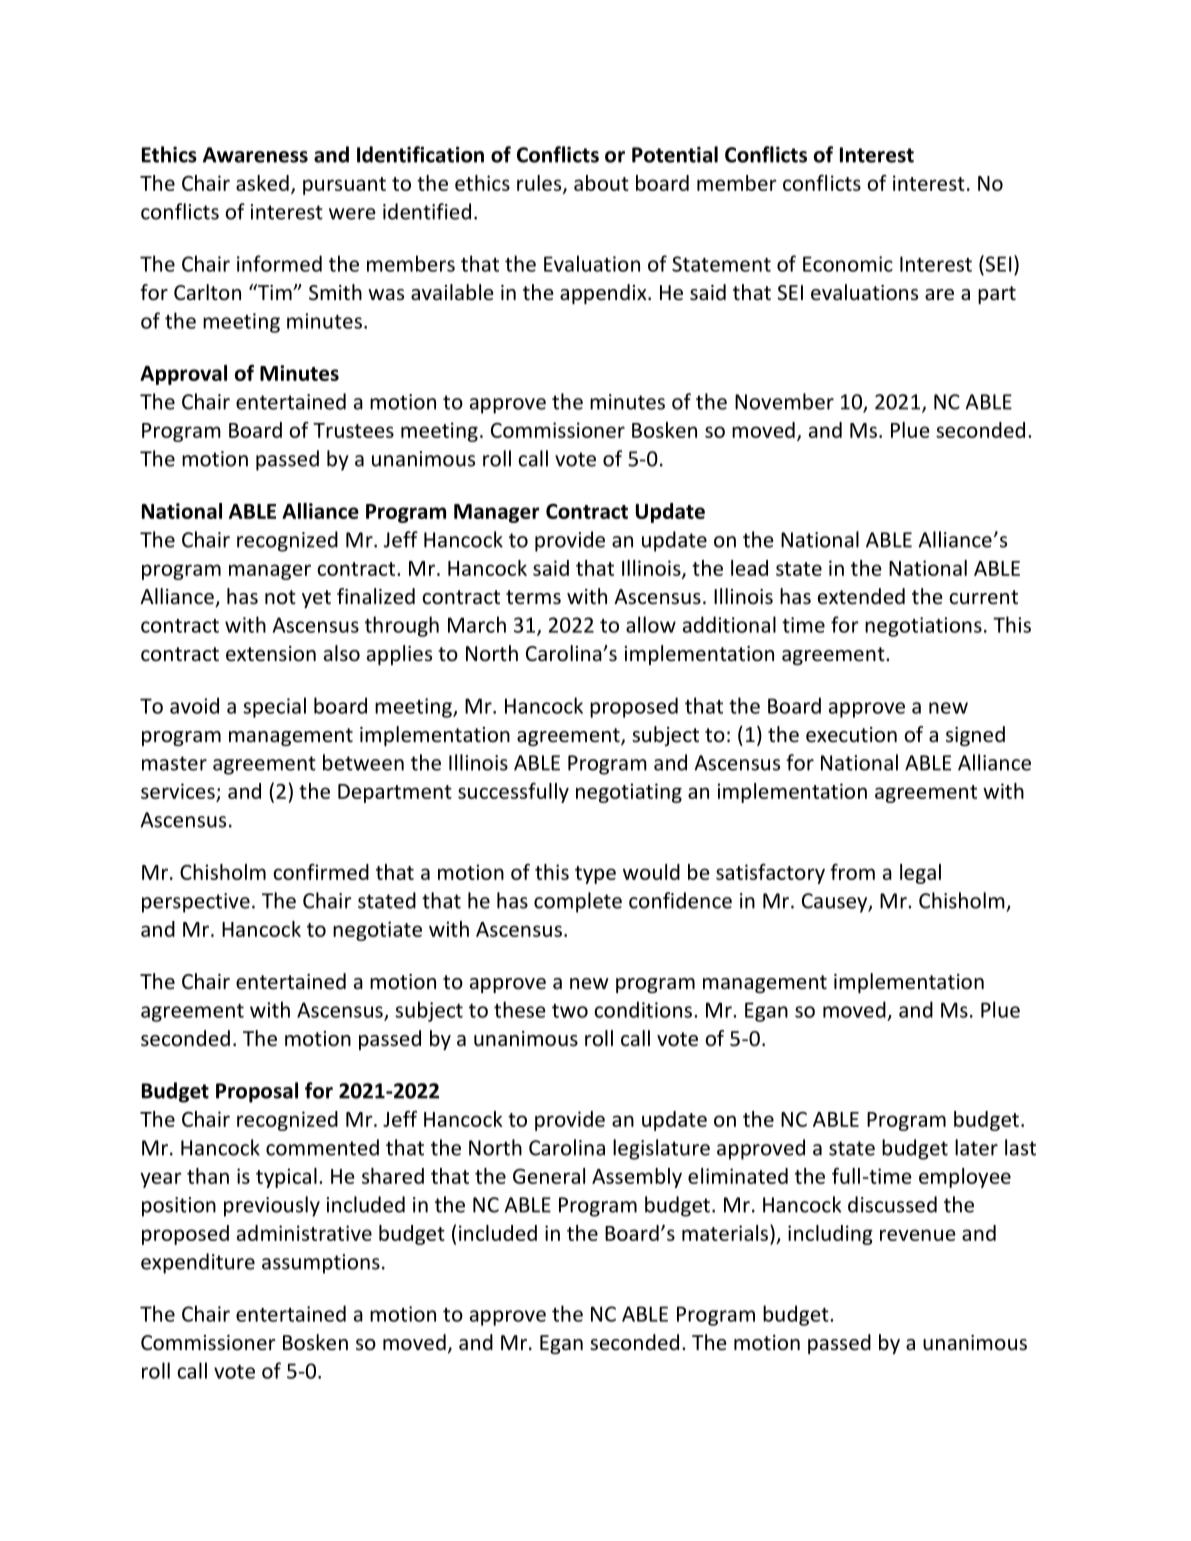  I want to click on Economic, so click(848, 264).
